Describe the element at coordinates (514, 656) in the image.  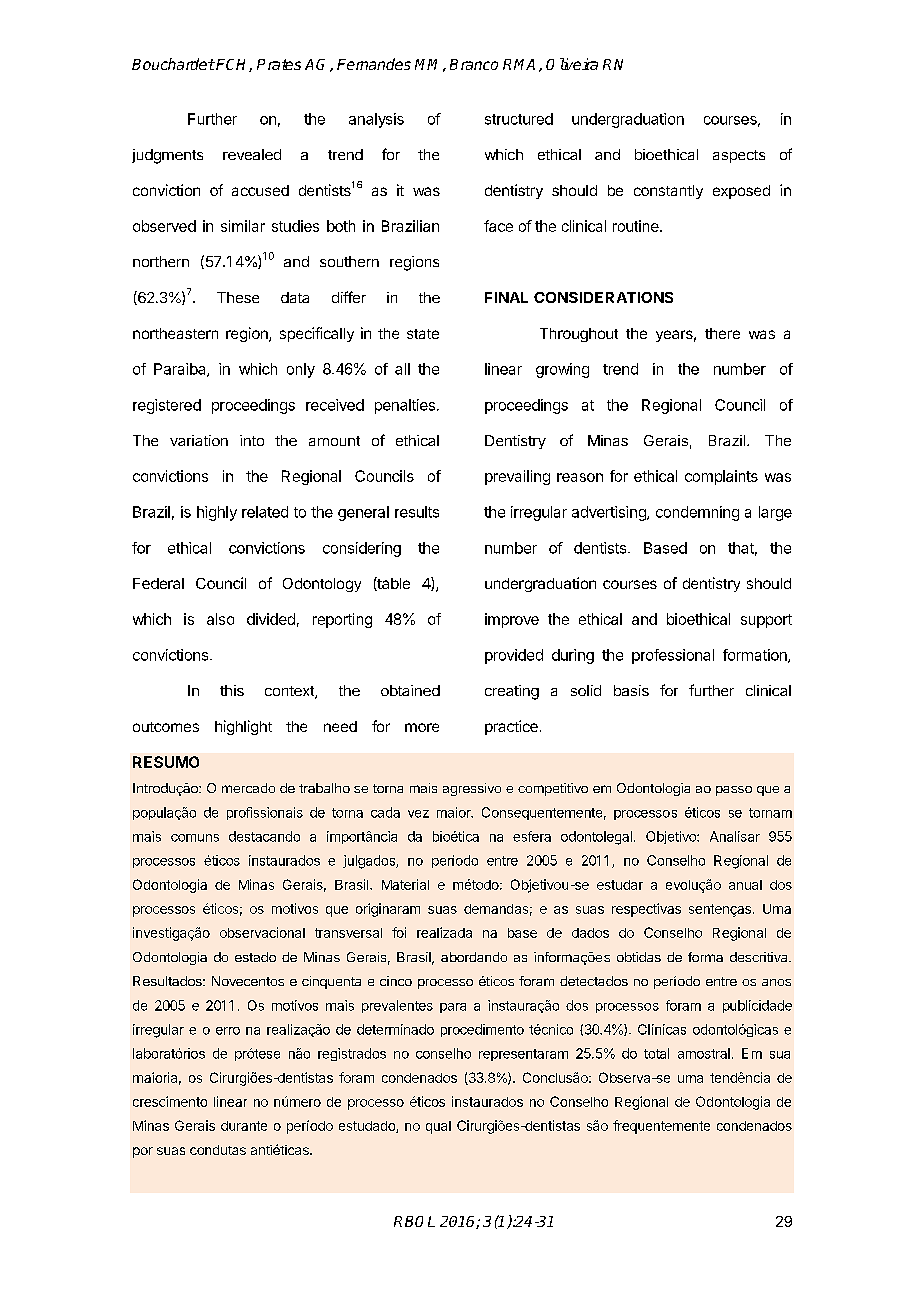
I see `provided` at that location.
